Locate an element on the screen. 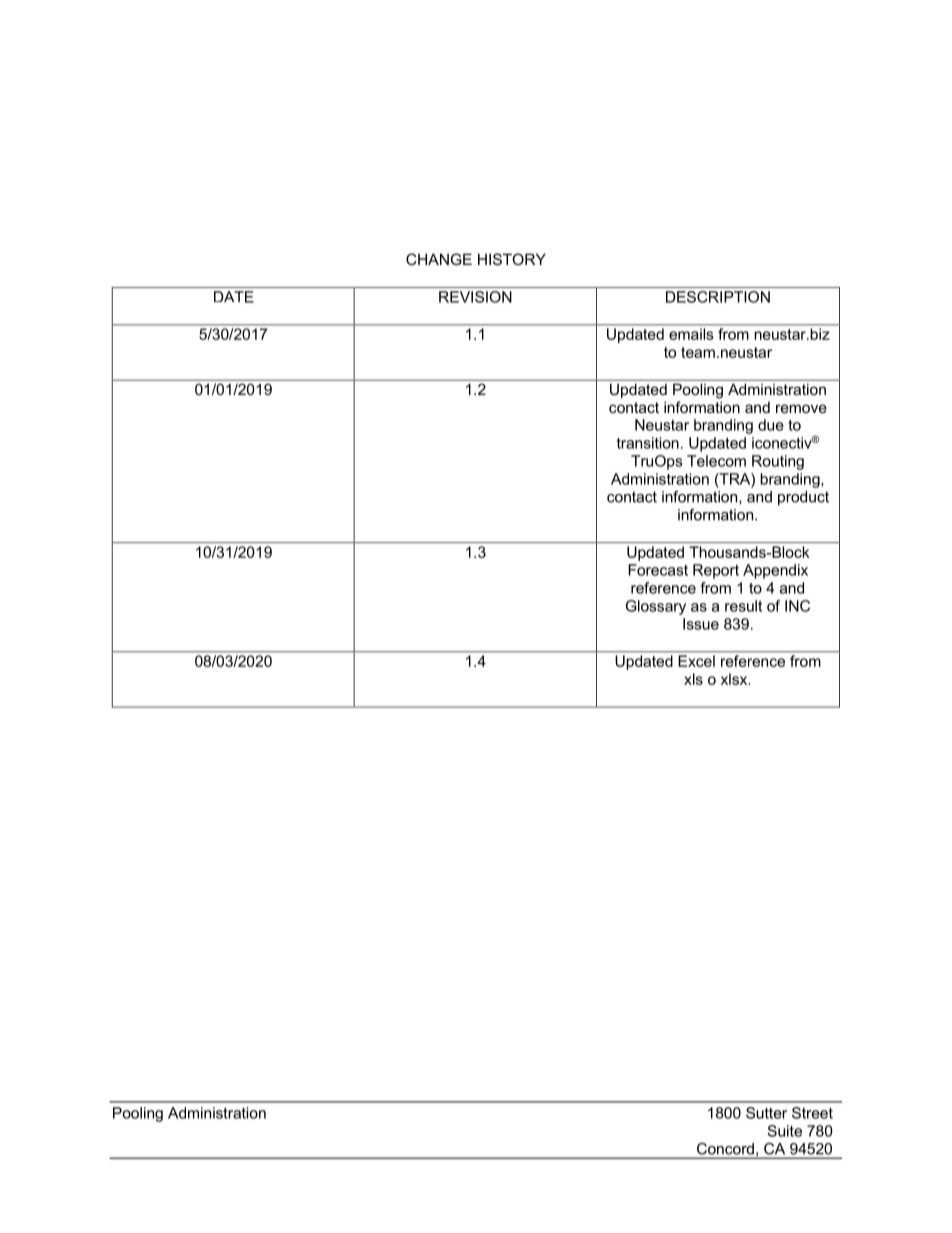 The width and height of the screenshot is (952, 1233). DESCRIPTION is located at coordinates (718, 297).
